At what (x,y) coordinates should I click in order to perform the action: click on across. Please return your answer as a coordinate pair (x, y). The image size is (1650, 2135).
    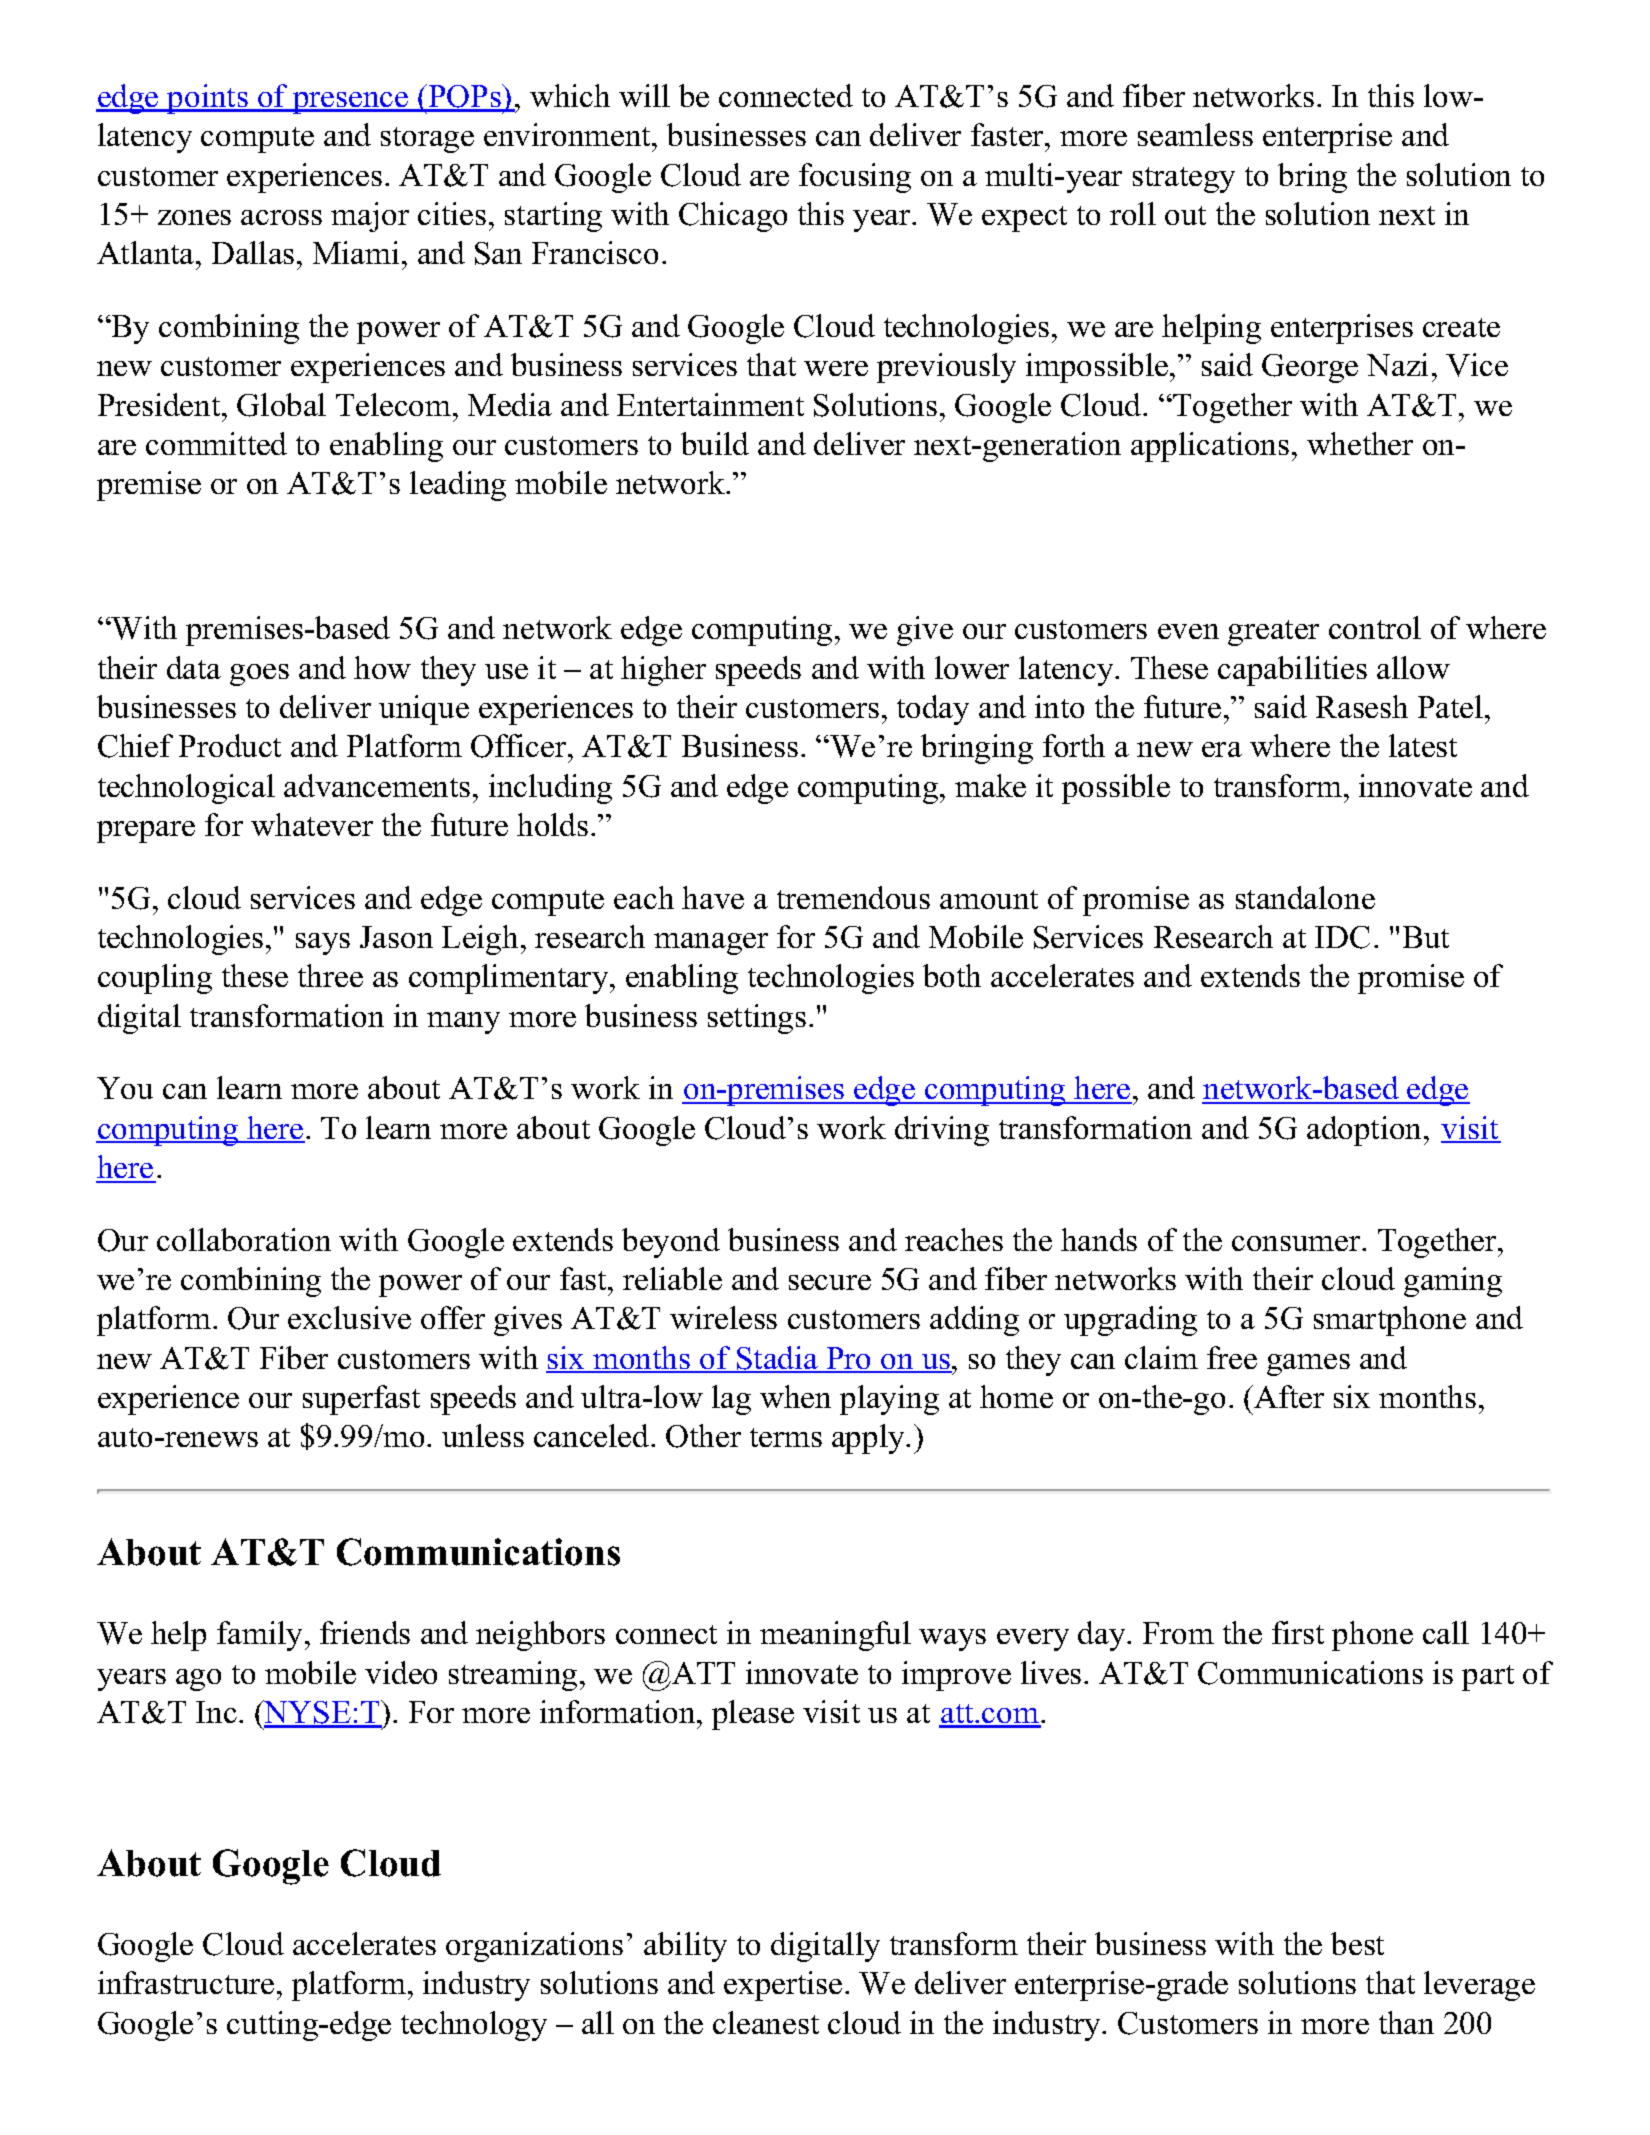
    Looking at the image, I should click on (281, 217).
